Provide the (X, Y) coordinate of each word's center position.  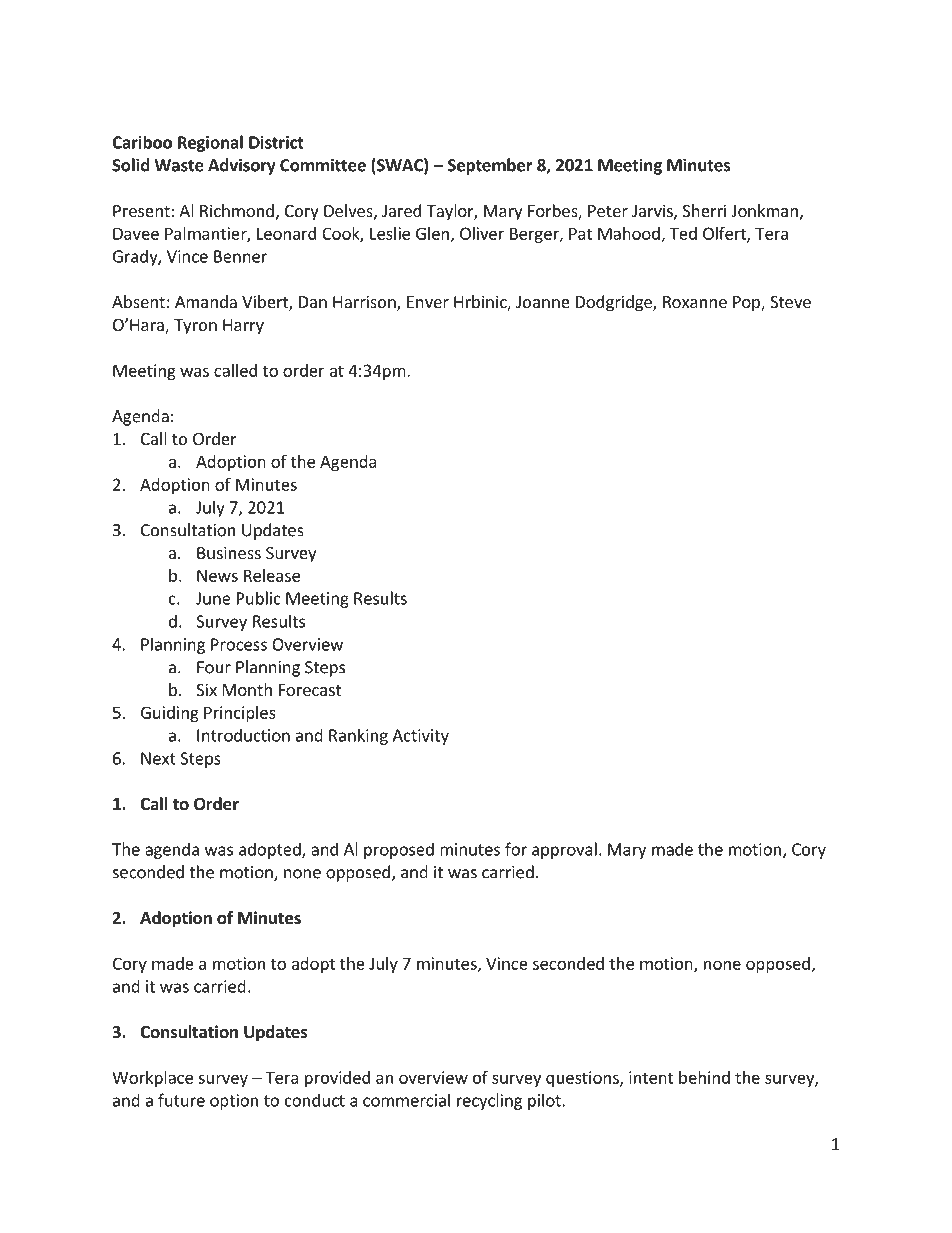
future (181, 1100)
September (490, 166)
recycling (489, 1101)
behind (704, 1077)
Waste (179, 165)
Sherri (704, 210)
